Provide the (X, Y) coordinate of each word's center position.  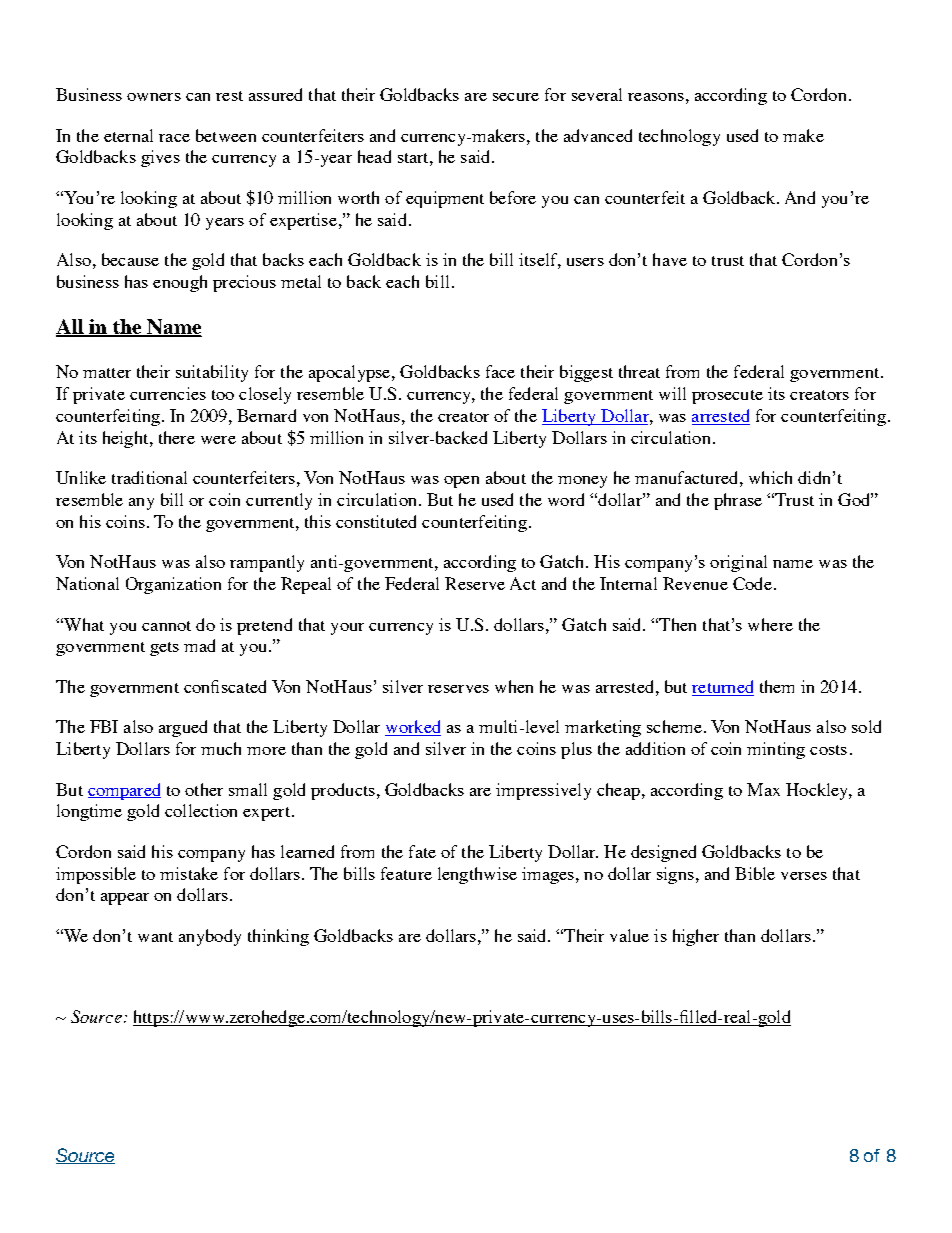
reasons (656, 97)
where (770, 624)
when (514, 686)
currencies (168, 393)
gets (164, 649)
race (174, 138)
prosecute (727, 397)
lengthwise (477, 875)
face (500, 371)
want (155, 937)
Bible (755, 873)
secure (516, 97)
